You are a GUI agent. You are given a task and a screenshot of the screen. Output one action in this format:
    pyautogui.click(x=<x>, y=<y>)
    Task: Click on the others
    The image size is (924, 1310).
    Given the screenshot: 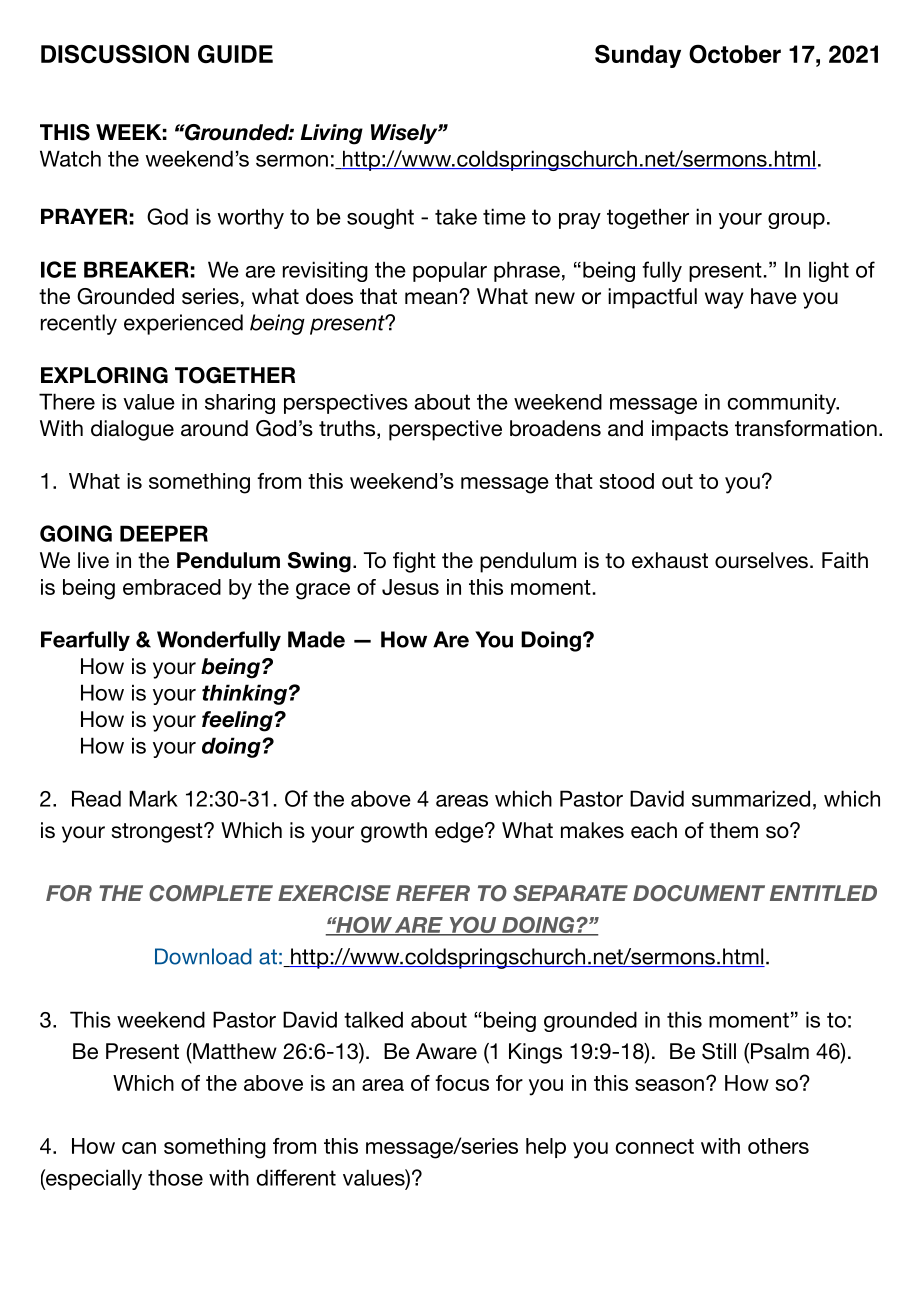 What is the action you would take?
    pyautogui.click(x=778, y=1146)
